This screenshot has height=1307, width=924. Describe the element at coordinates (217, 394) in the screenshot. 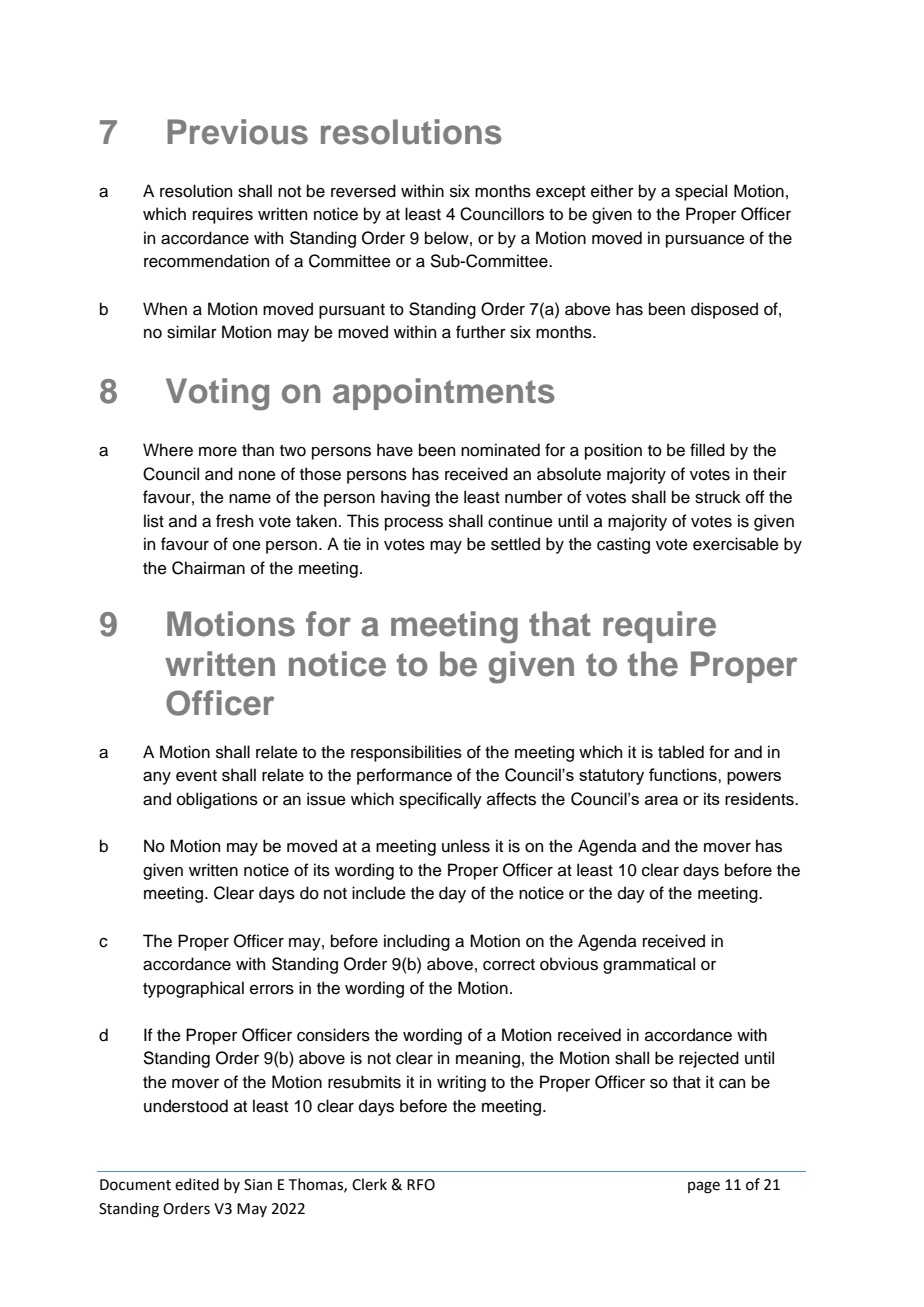

I see `Voting` at that location.
